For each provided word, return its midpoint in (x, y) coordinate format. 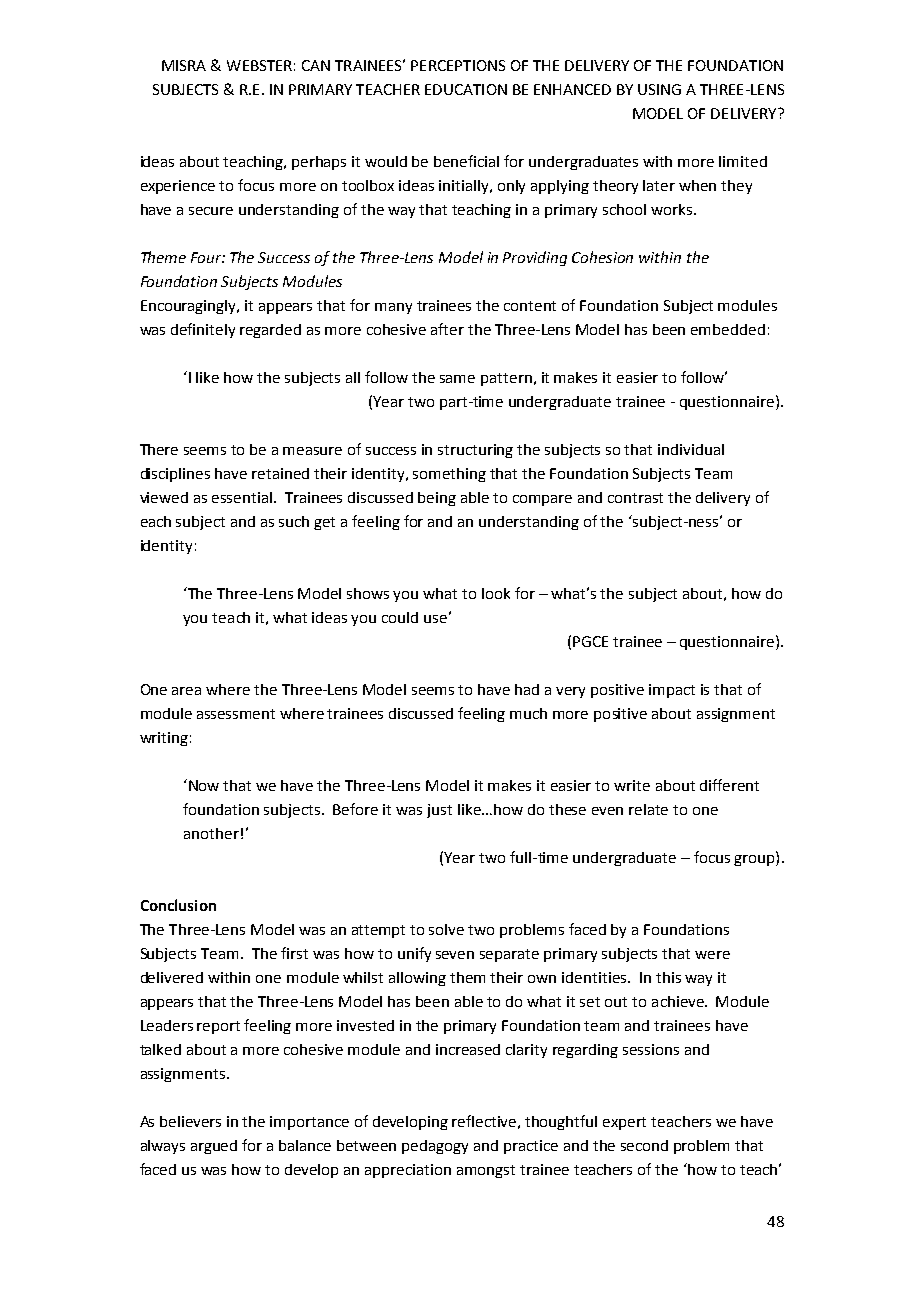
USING (659, 89)
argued (214, 1147)
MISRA (184, 65)
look (496, 593)
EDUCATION (466, 89)
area (186, 691)
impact (672, 691)
